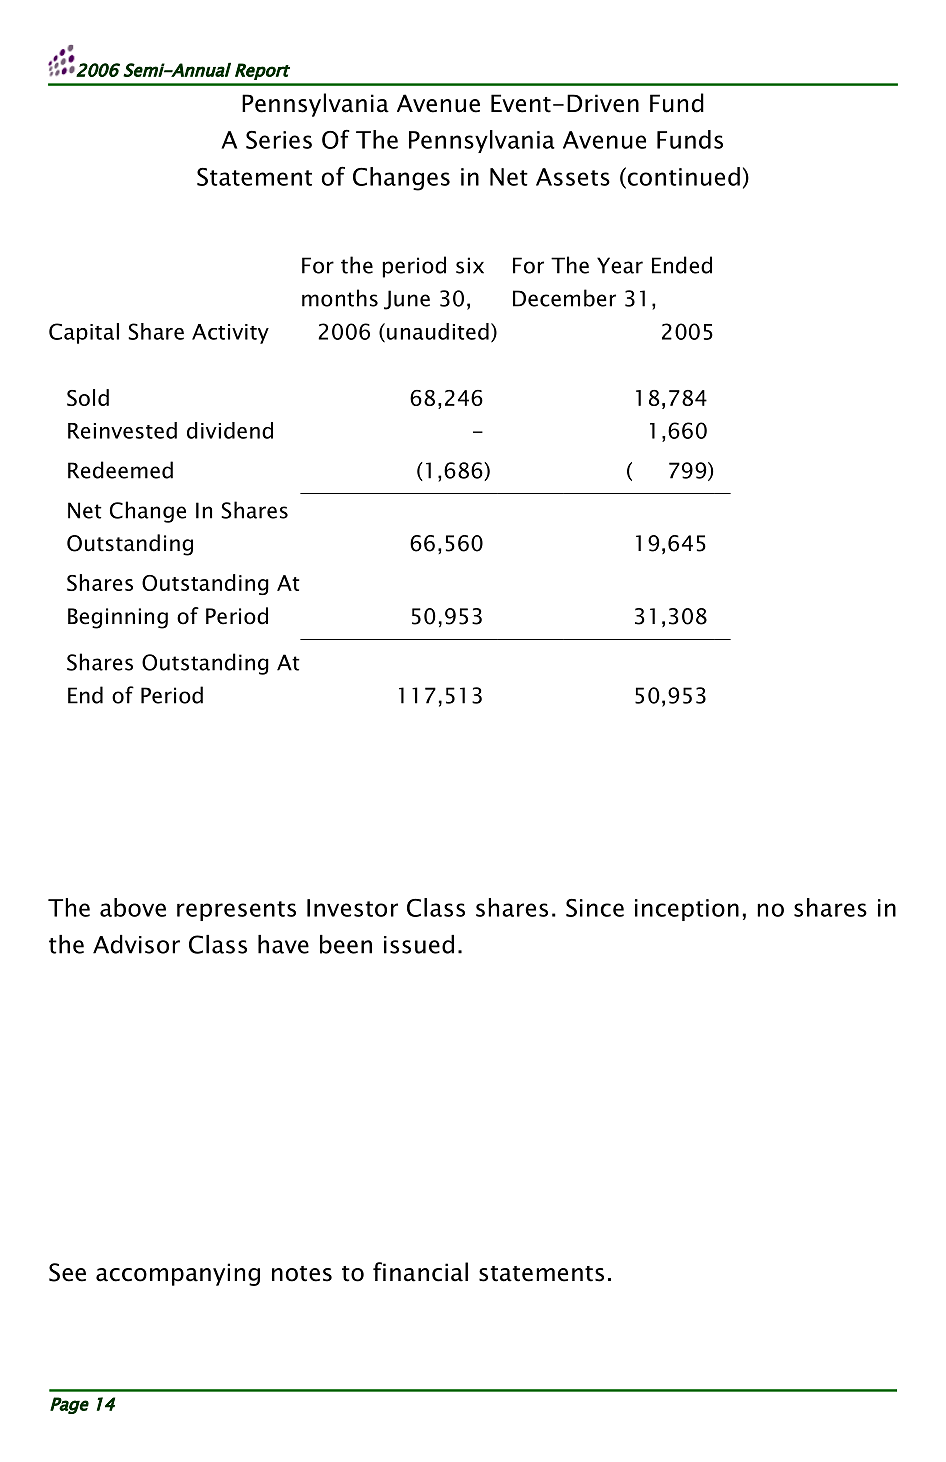  I want to click on Beginning, so click(118, 618).
